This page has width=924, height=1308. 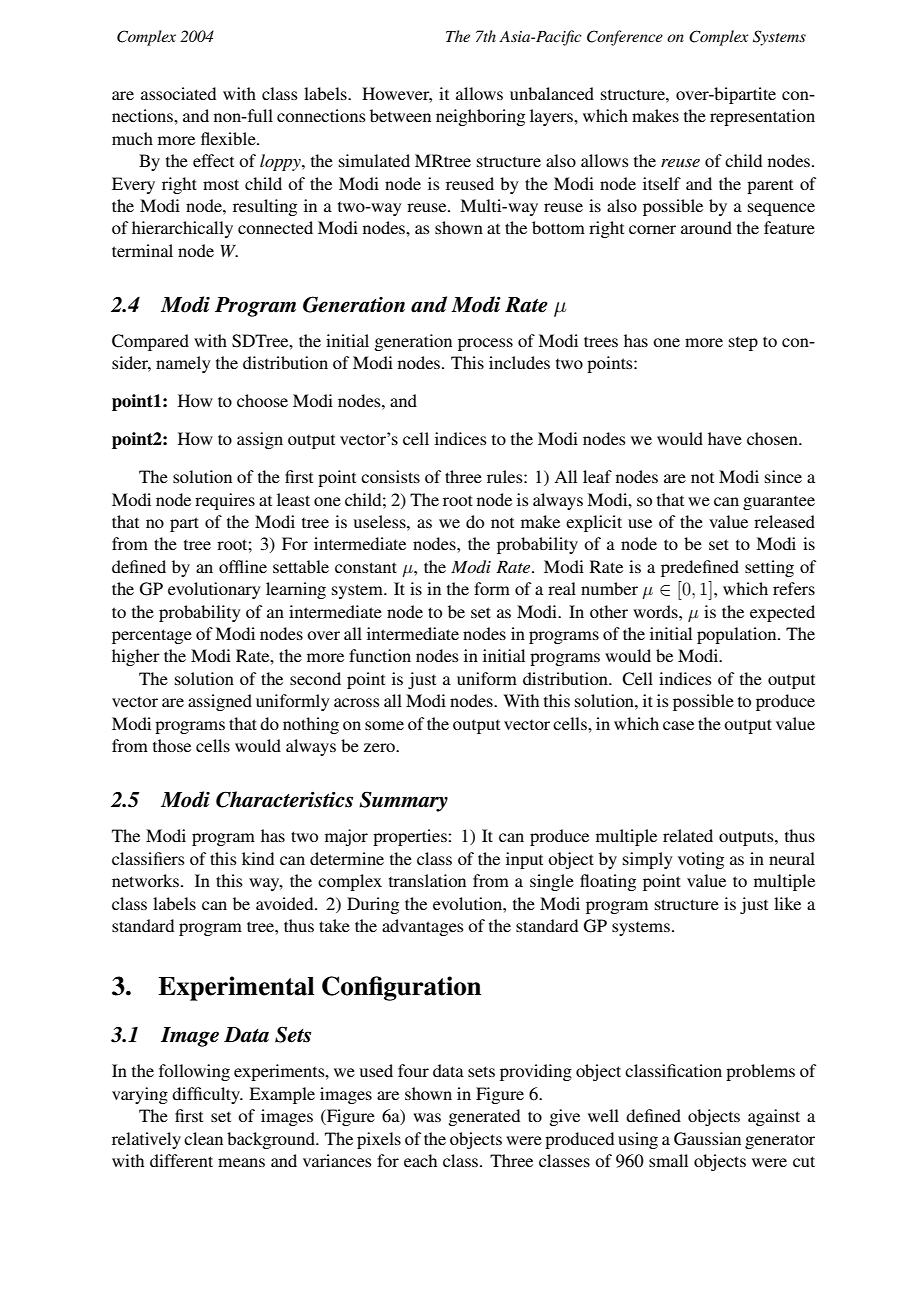 I want to click on associated, so click(x=178, y=93).
